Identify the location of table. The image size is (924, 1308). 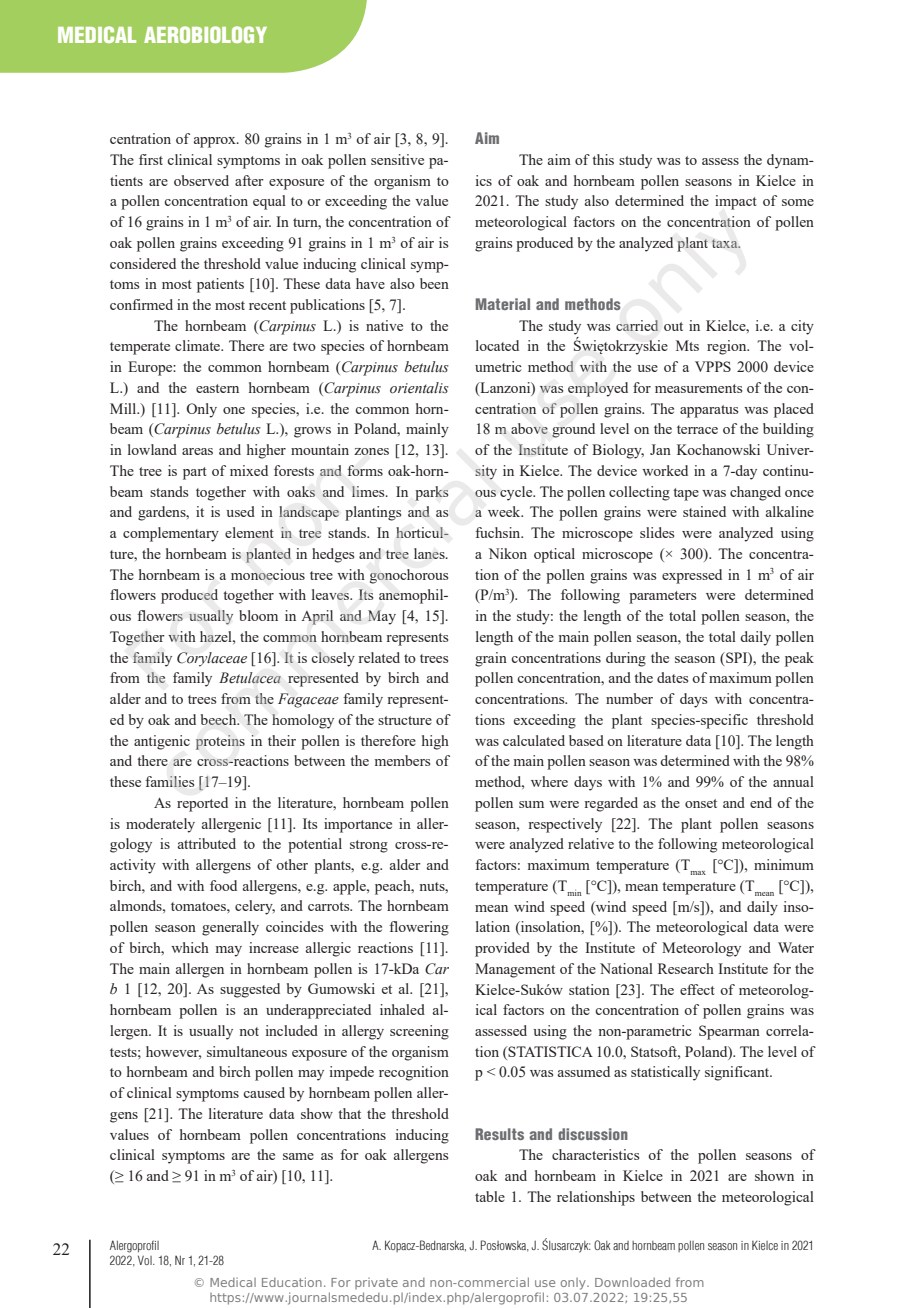
(490, 1196).
